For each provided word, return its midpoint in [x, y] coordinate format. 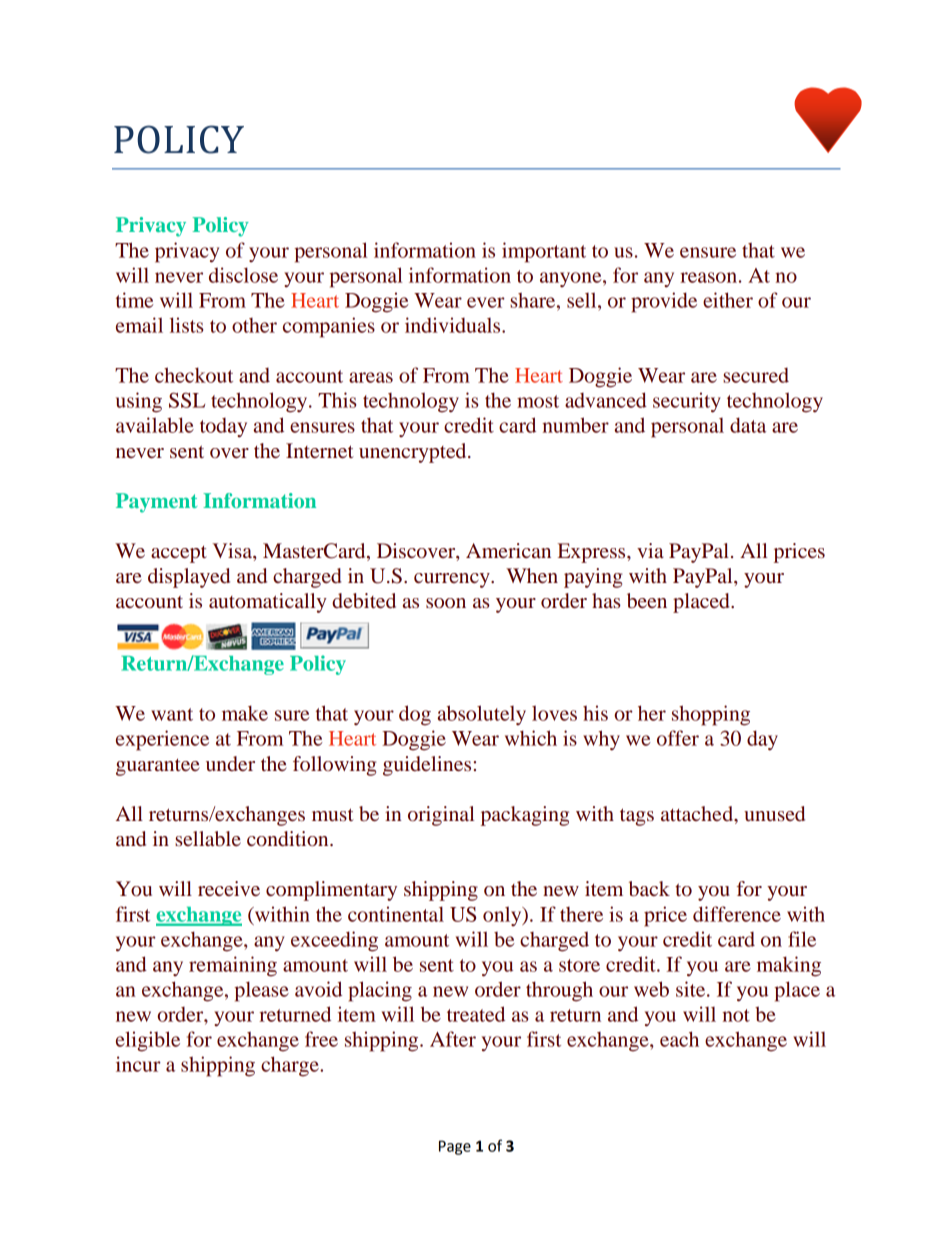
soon [446, 603]
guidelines [427, 766]
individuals [454, 325]
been [647, 601]
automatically [268, 603]
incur [138, 1064]
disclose [243, 275]
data [748, 425]
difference [737, 914]
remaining [233, 966]
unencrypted [414, 453]
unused [774, 814]
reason [708, 277]
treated [476, 1014]
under [230, 763]
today [223, 428]
